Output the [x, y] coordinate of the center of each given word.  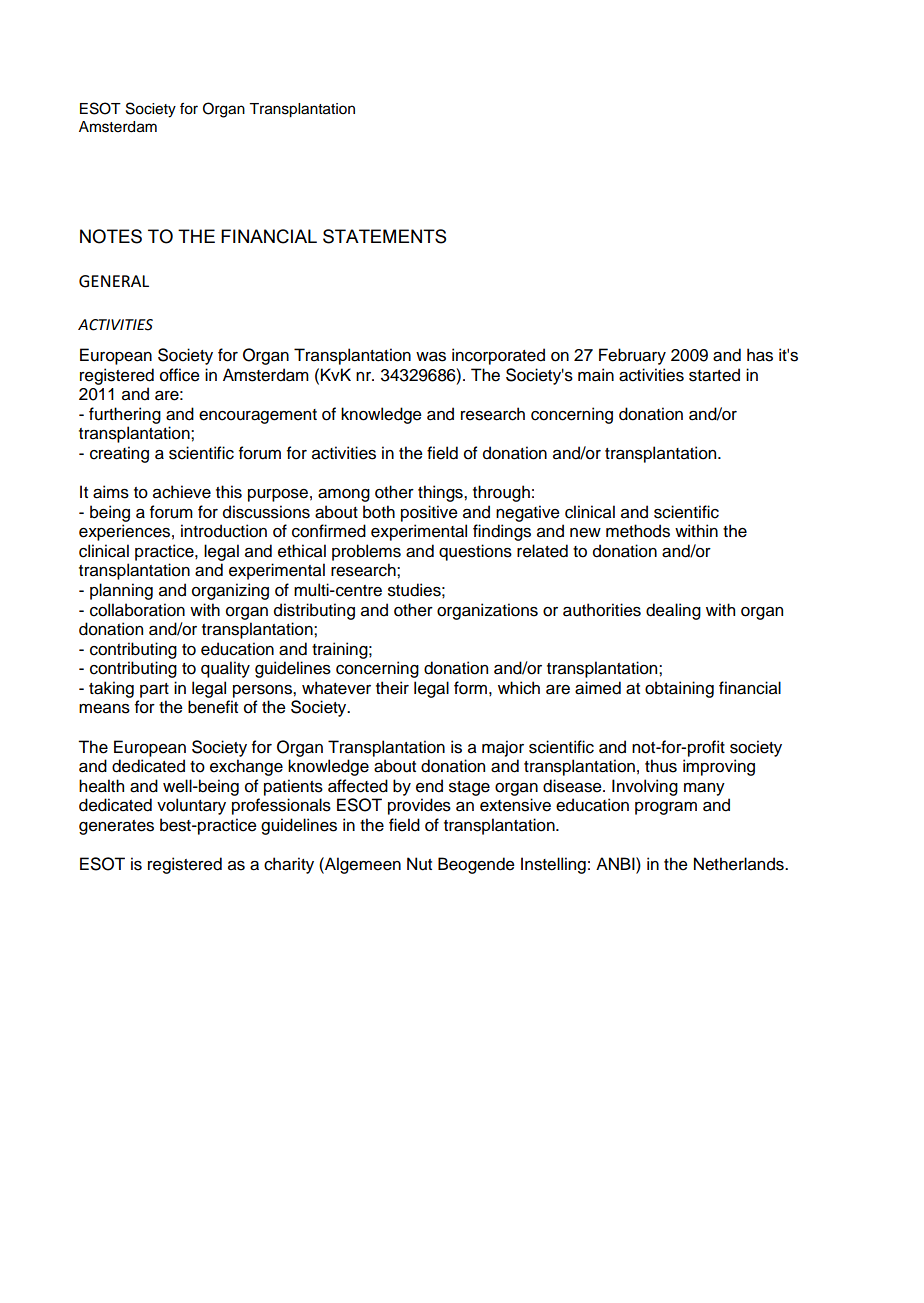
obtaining [679, 689]
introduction [224, 531]
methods [638, 531]
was [431, 357]
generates [116, 827]
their [392, 688]
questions [475, 552]
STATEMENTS [384, 236]
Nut [419, 864]
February [632, 356]
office [180, 375]
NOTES [111, 236]
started [714, 375]
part [154, 690]
